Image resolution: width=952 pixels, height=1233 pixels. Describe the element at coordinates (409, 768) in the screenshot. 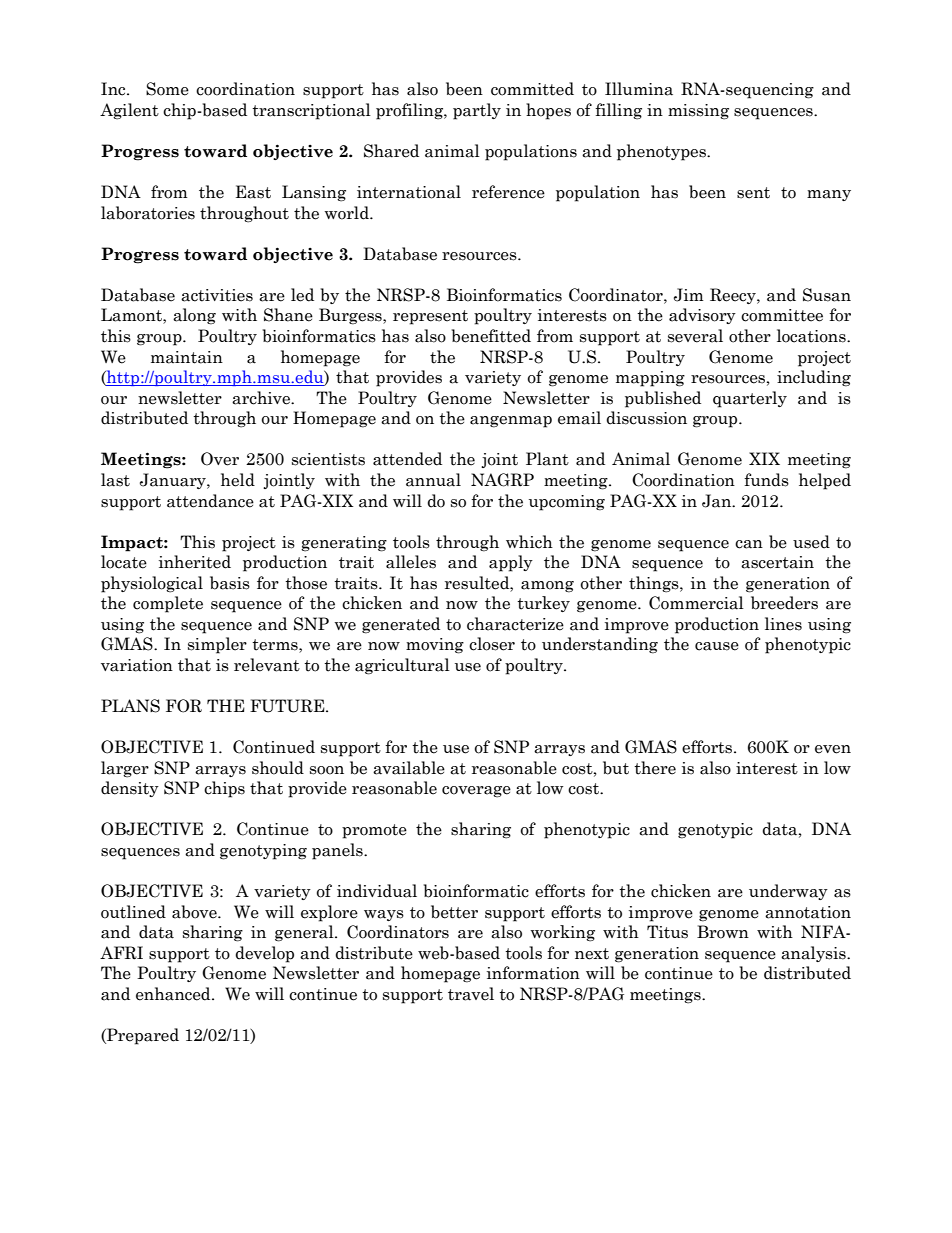

I see `available` at that location.
